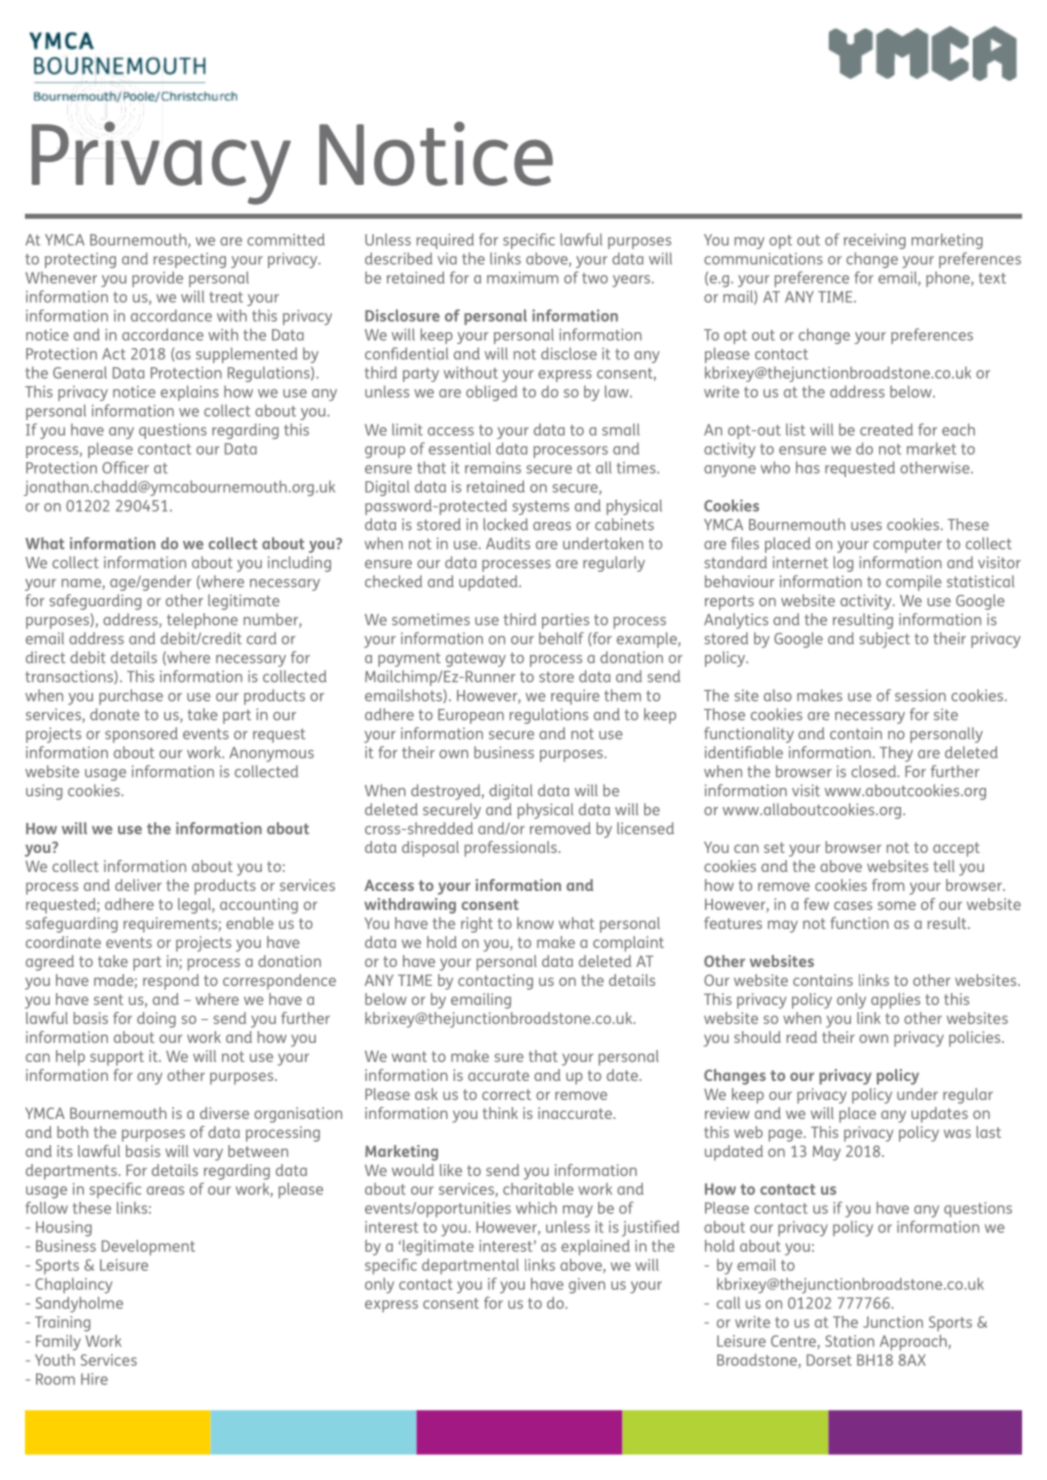 The width and height of the image is (1047, 1480). I want to click on receiving, so click(875, 241).
